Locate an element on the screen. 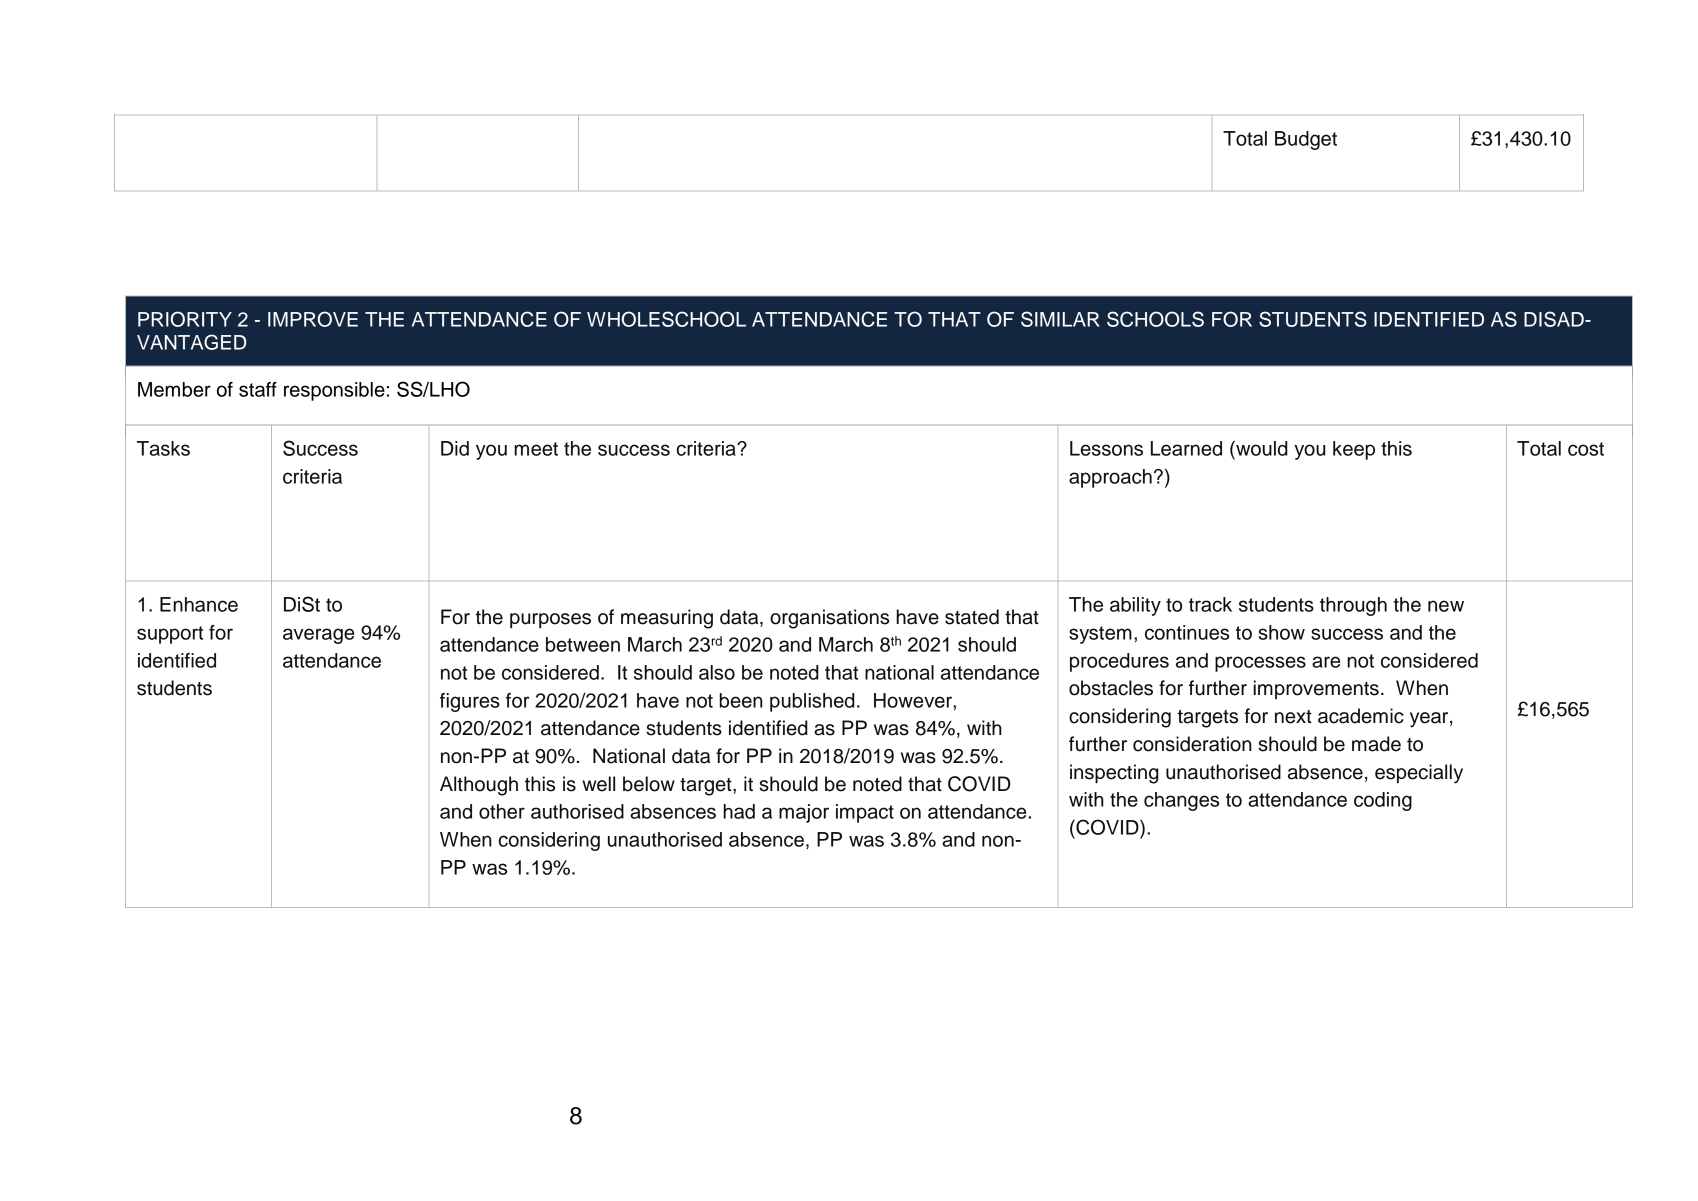  Did is located at coordinates (455, 448).
